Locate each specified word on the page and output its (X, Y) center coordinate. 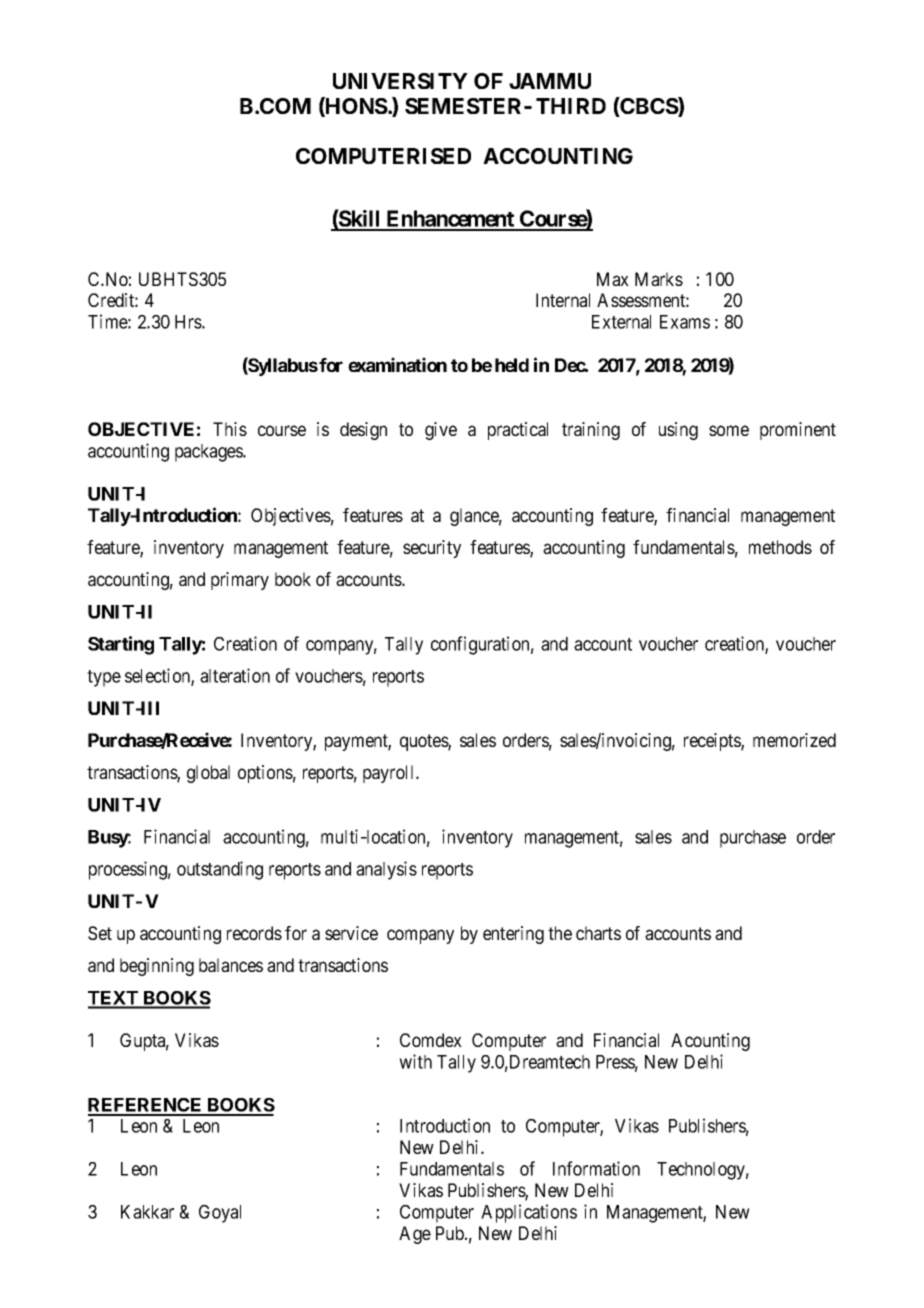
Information (596, 1168)
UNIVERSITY (400, 81)
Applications (529, 1213)
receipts (713, 742)
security (432, 549)
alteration (235, 675)
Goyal (220, 1214)
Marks (659, 279)
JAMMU (550, 81)
